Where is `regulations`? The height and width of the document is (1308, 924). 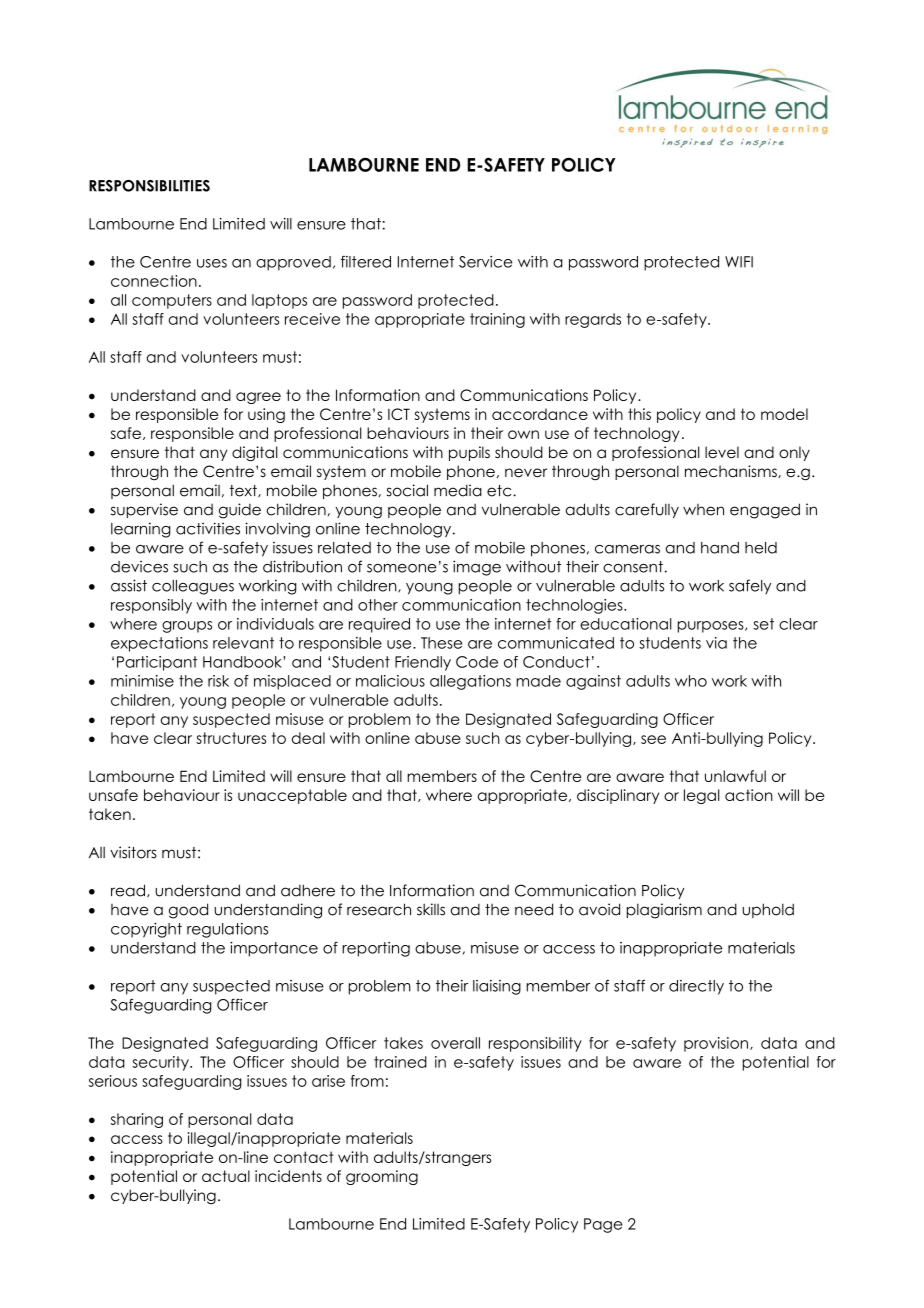 regulations is located at coordinates (227, 930).
